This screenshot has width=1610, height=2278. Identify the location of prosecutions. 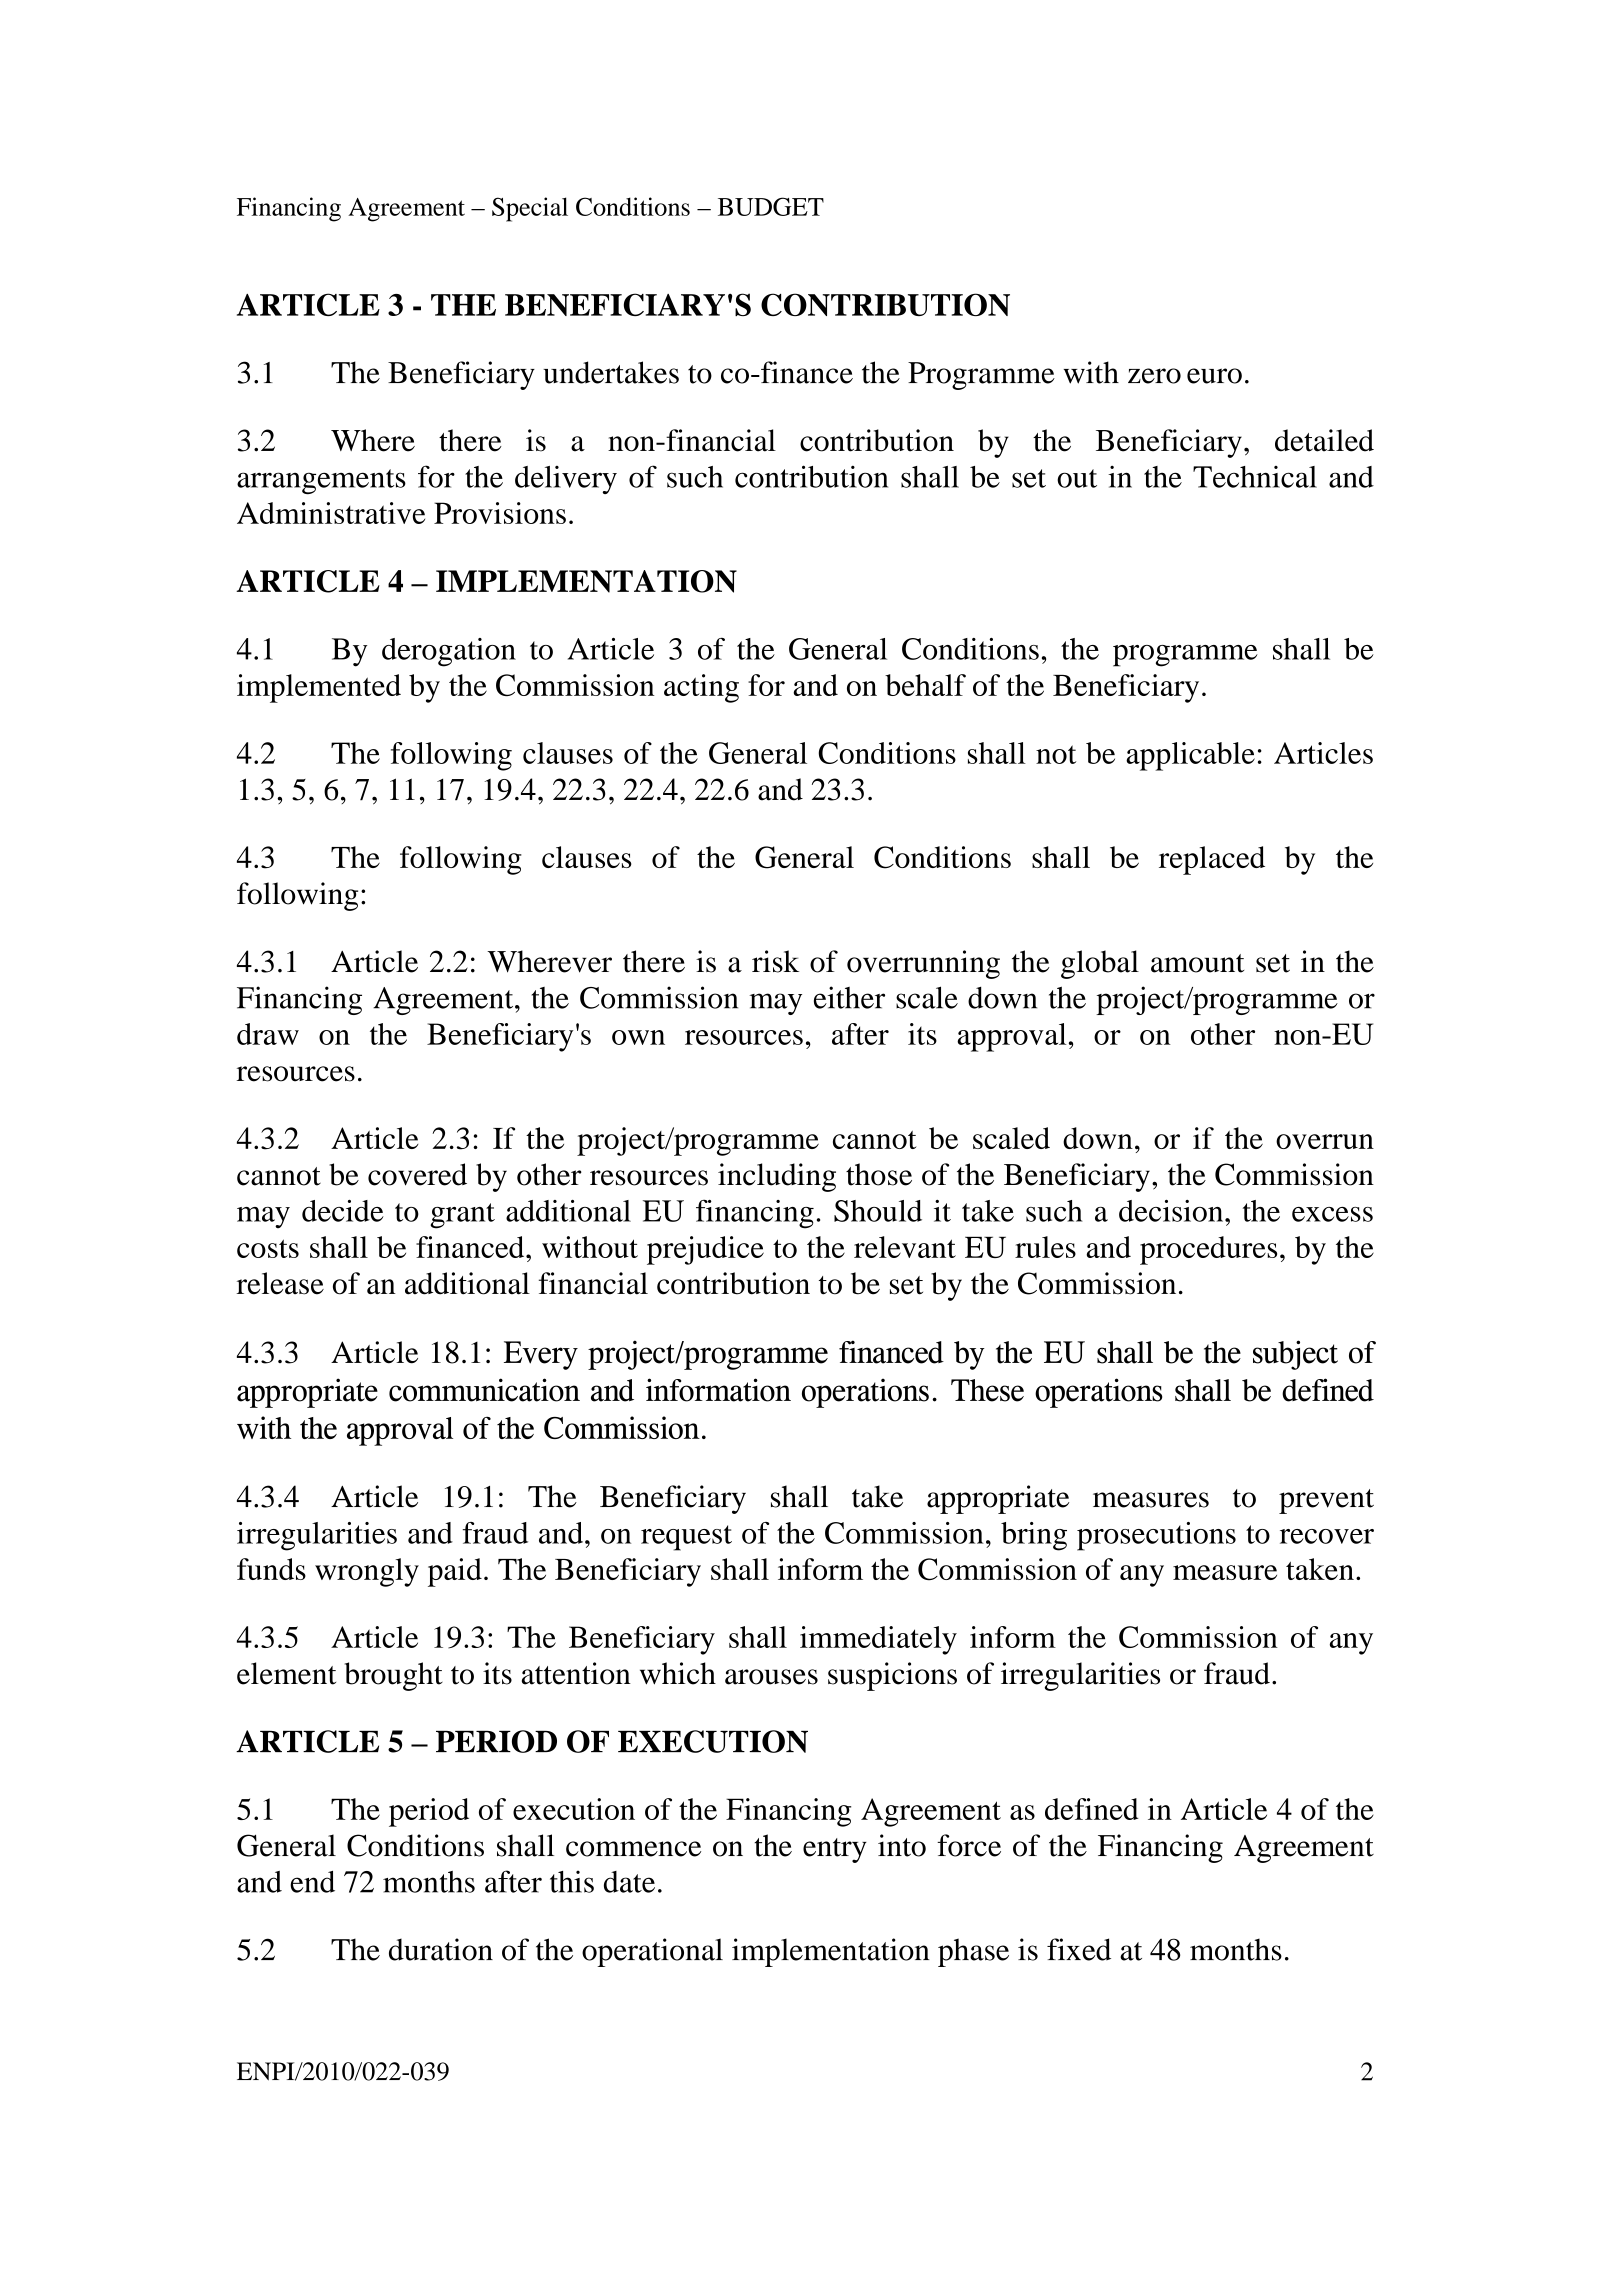
(1156, 1536).
